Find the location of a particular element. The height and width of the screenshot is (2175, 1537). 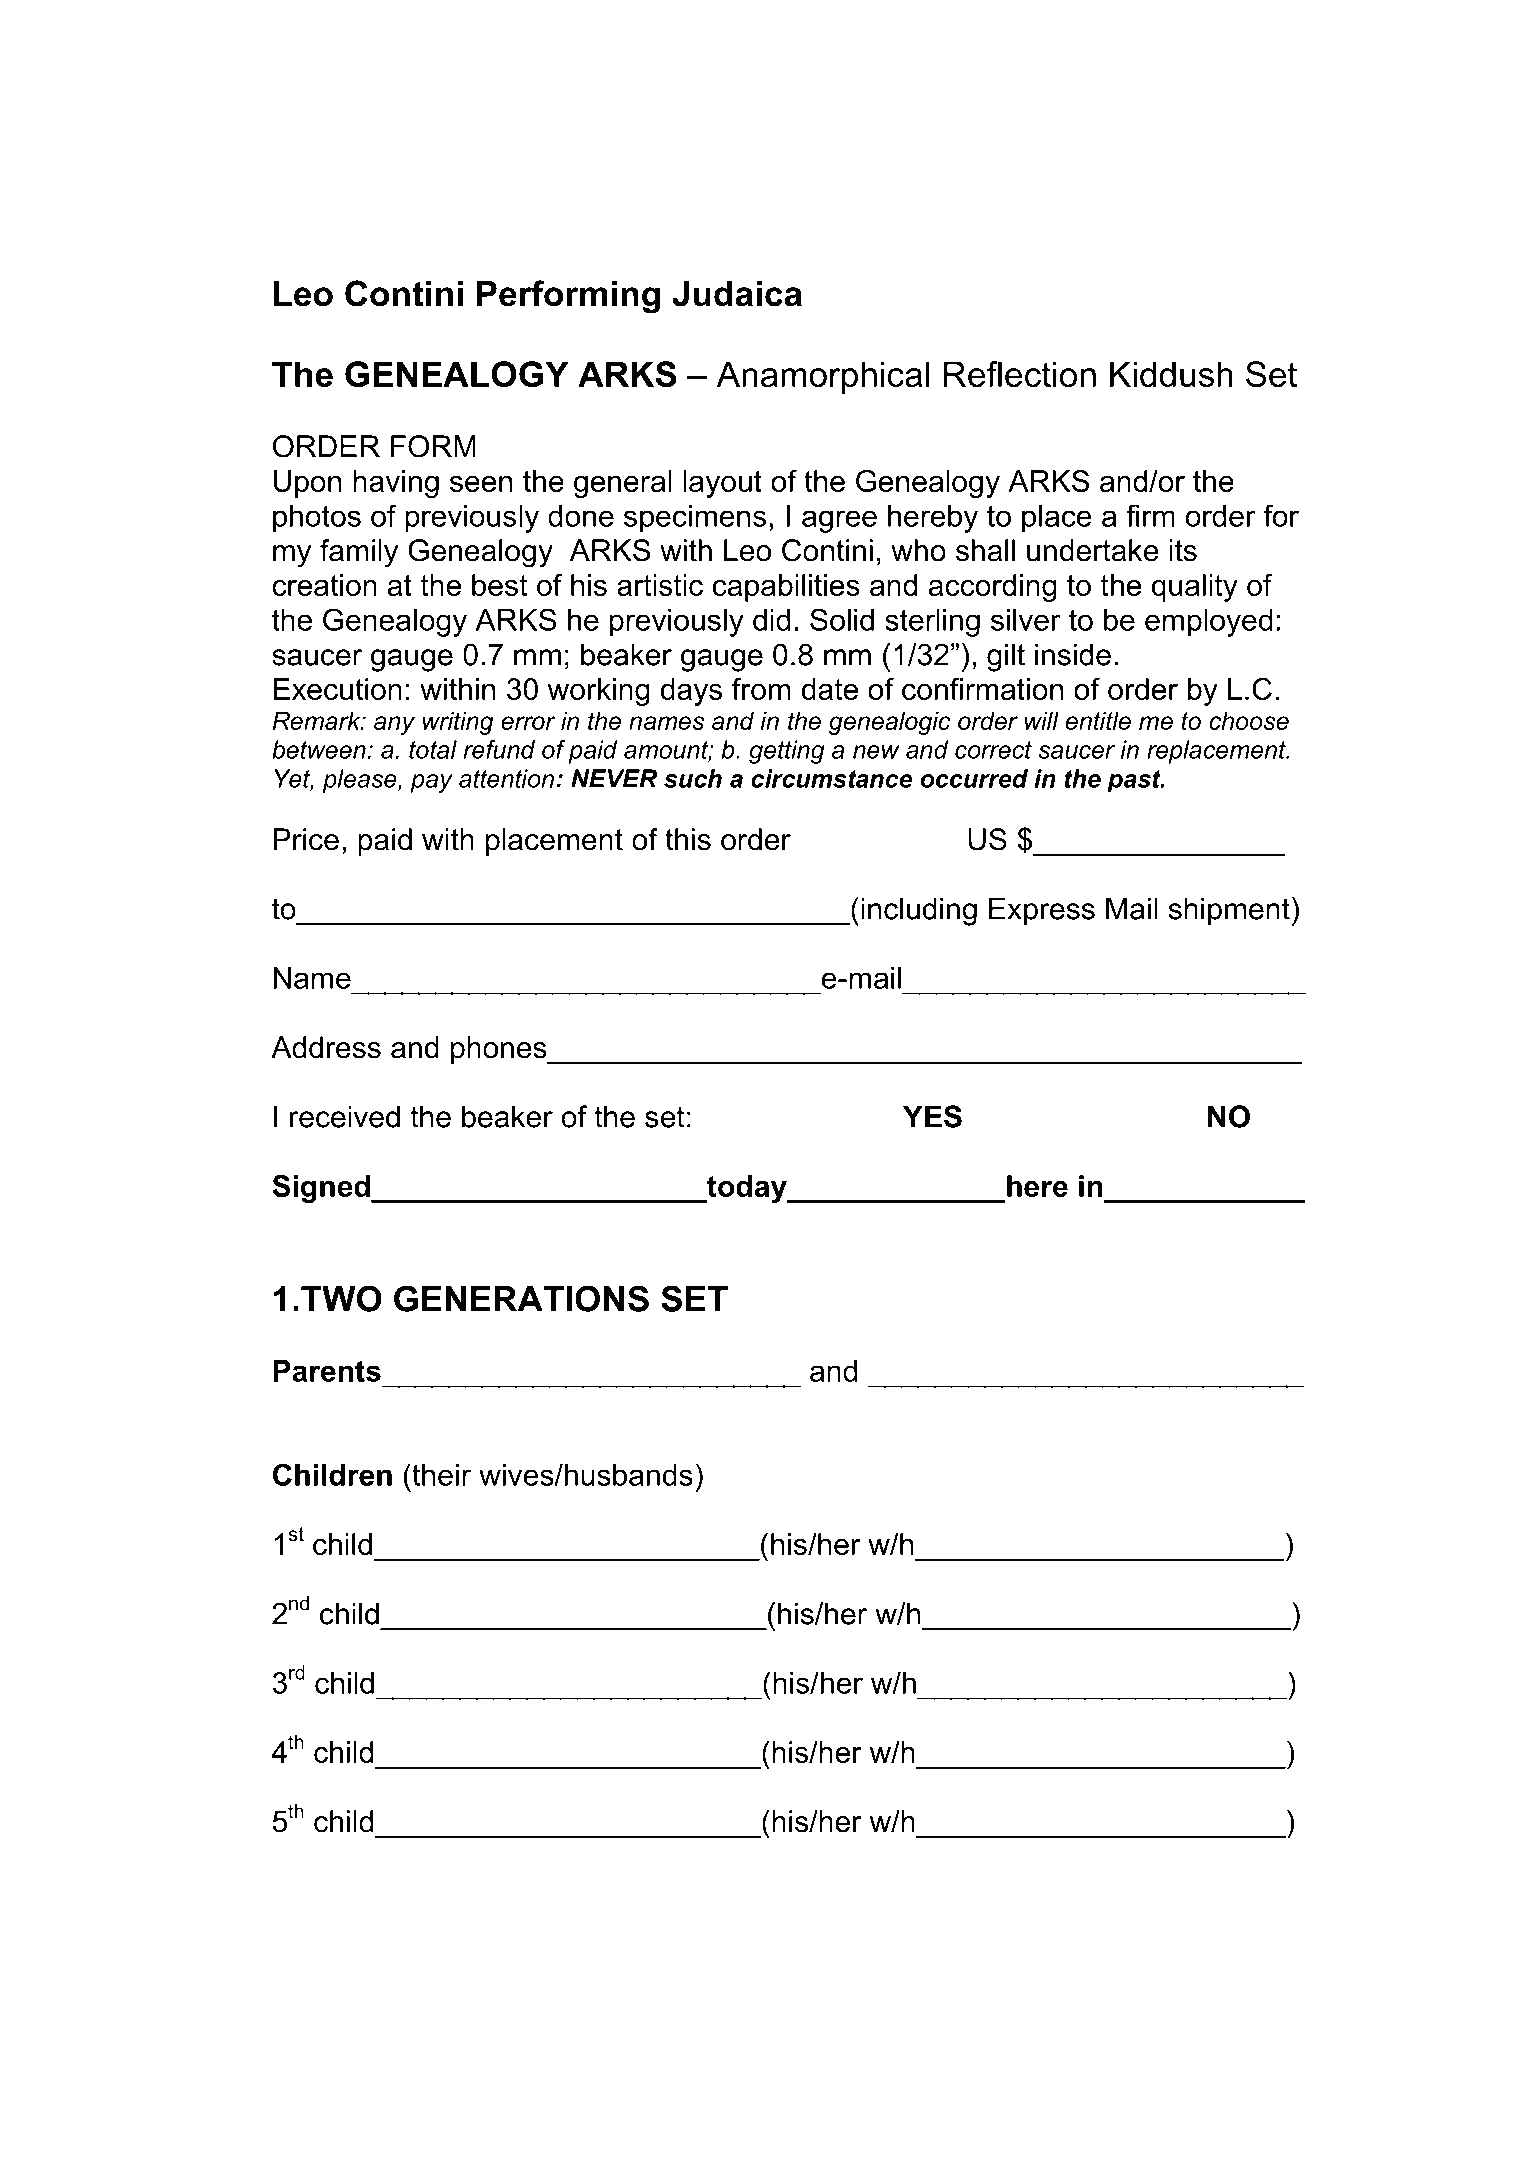

Kiddush is located at coordinates (1171, 374).
